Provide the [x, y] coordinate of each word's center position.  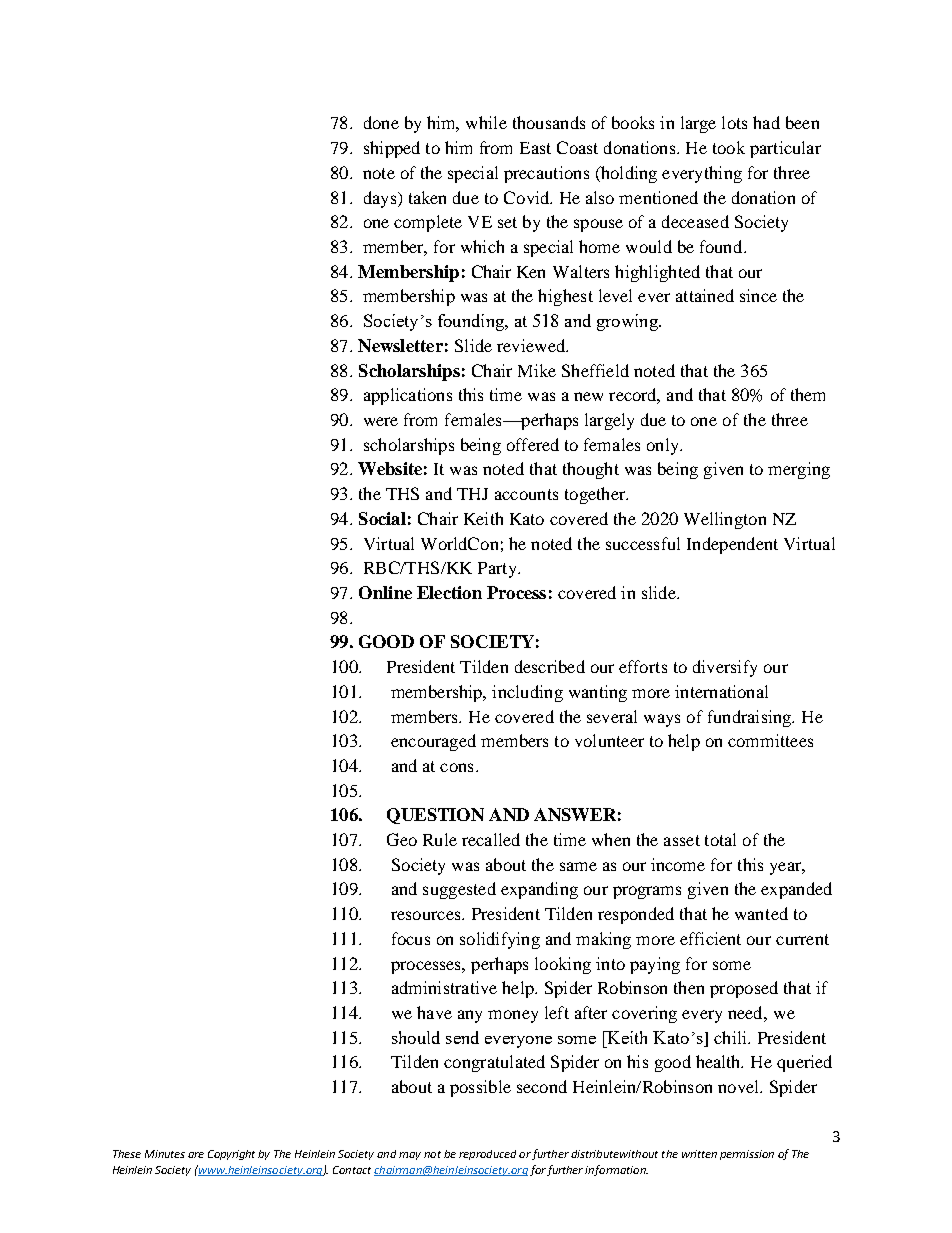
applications [408, 396]
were [381, 421]
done [381, 122]
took [729, 147]
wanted [761, 913]
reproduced [487, 1155]
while [486, 122]
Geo [402, 839]
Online [385, 592]
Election [449, 592]
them [808, 394]
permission [747, 1155]
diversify [725, 668]
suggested [459, 890]
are [196, 1155]
